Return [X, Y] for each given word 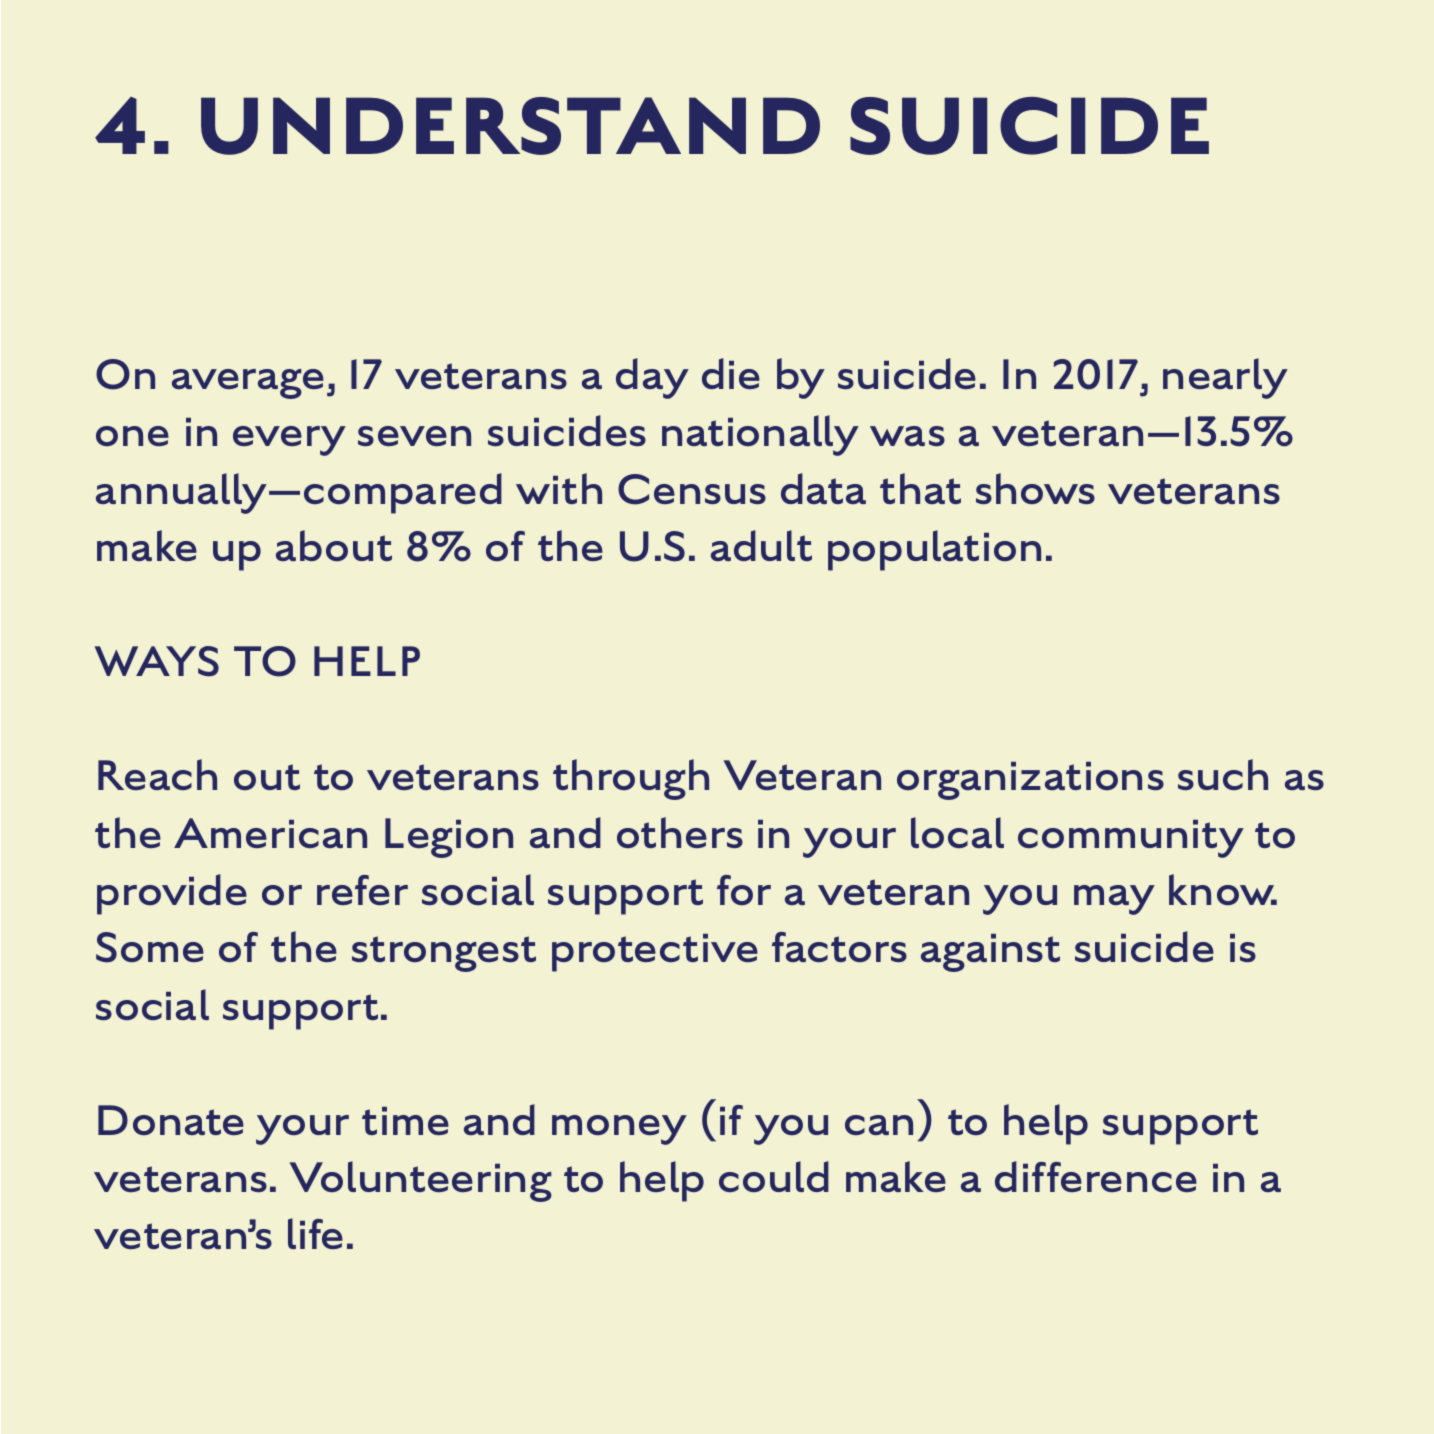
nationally [760, 435]
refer [362, 890]
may [1114, 900]
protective [655, 953]
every [289, 441]
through [631, 779]
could [774, 1176]
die [731, 373]
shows [1035, 488]
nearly [1225, 378]
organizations [1030, 781]
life [315, 1233]
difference [1096, 1176]
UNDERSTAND [510, 126]
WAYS [157, 661]
